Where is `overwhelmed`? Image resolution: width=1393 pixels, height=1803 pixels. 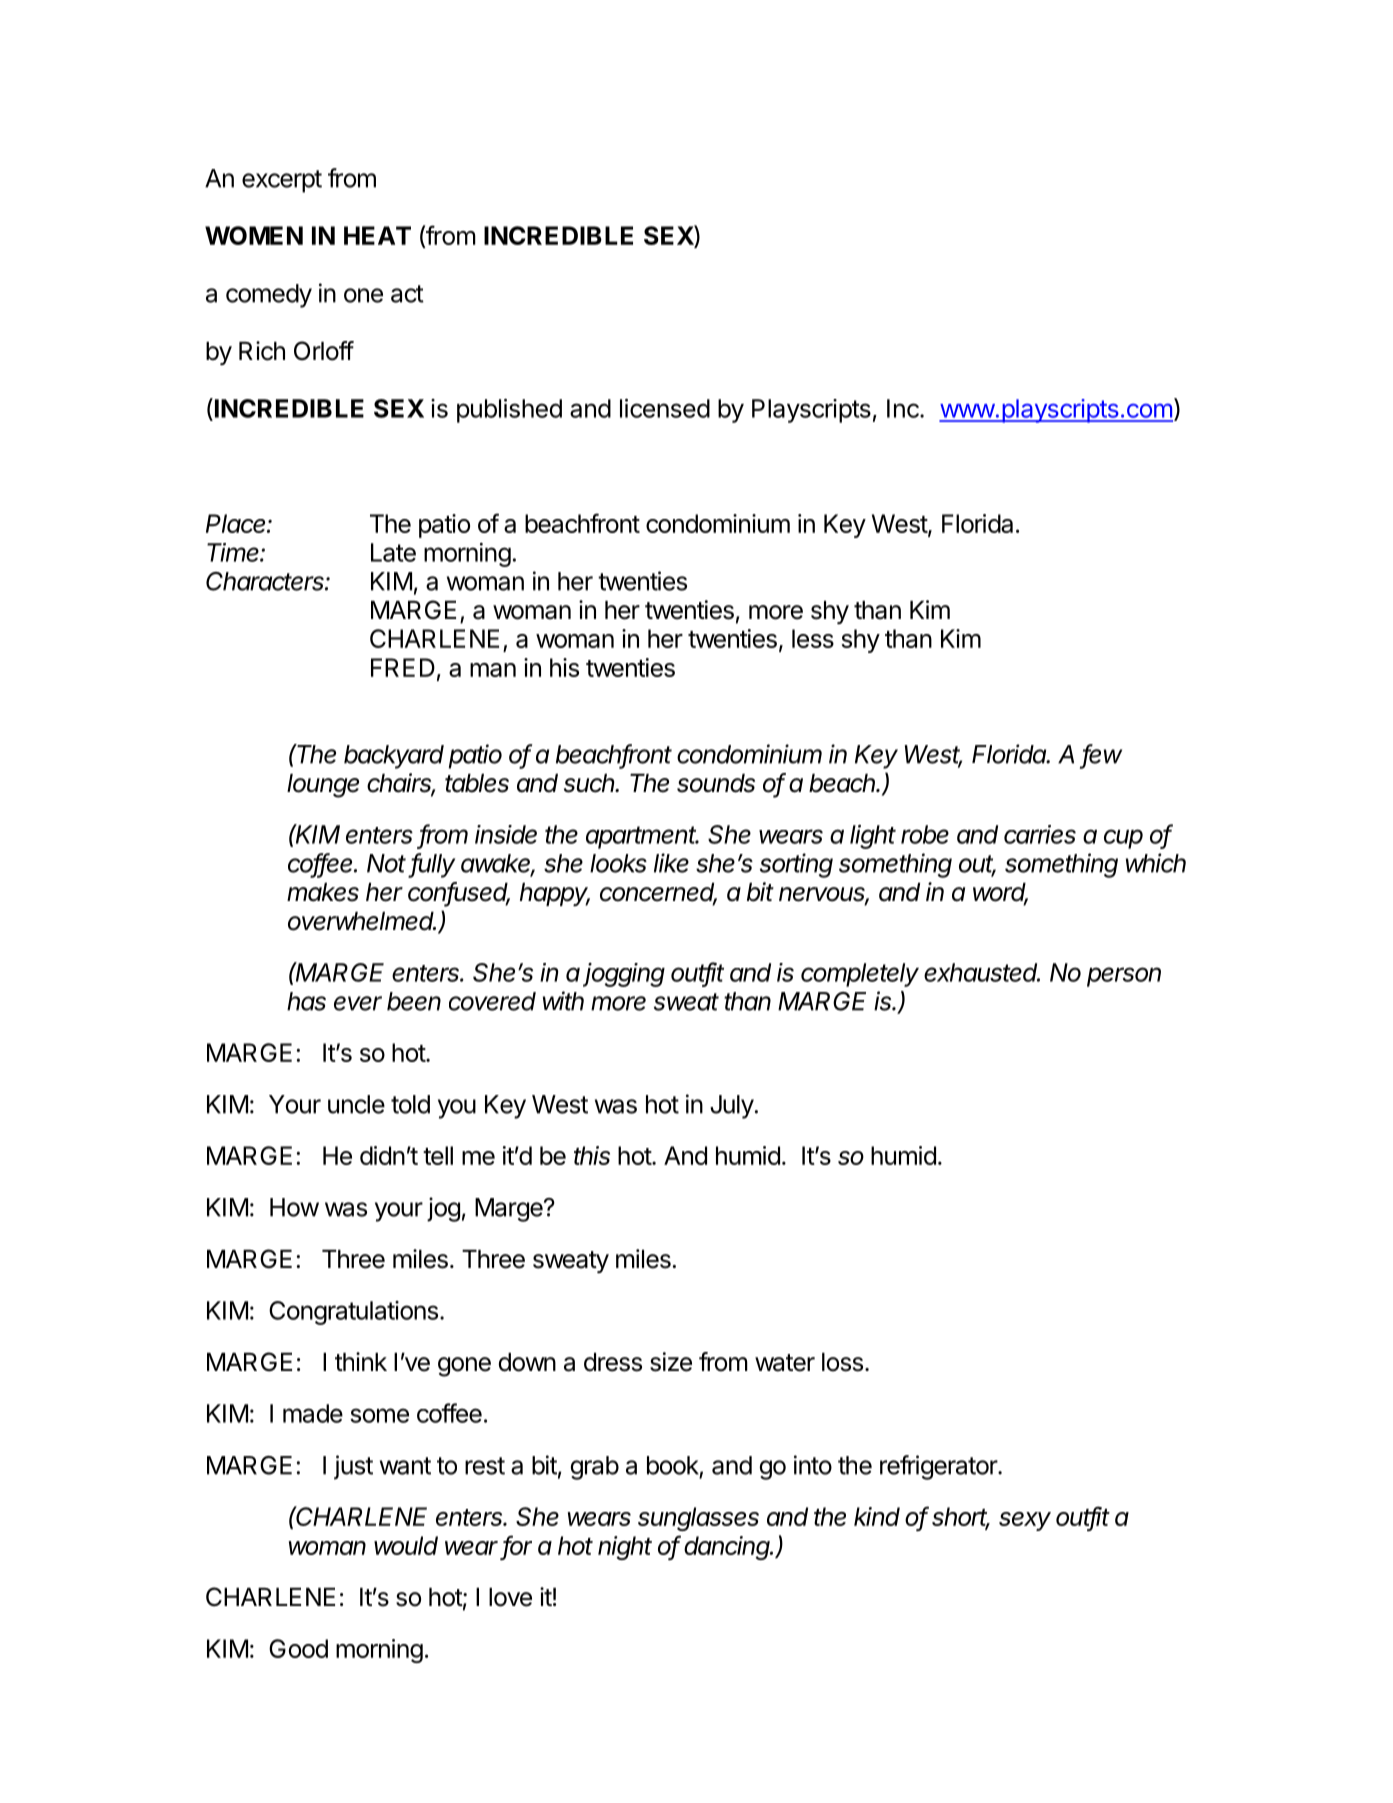
overwhelmed is located at coordinates (362, 921).
